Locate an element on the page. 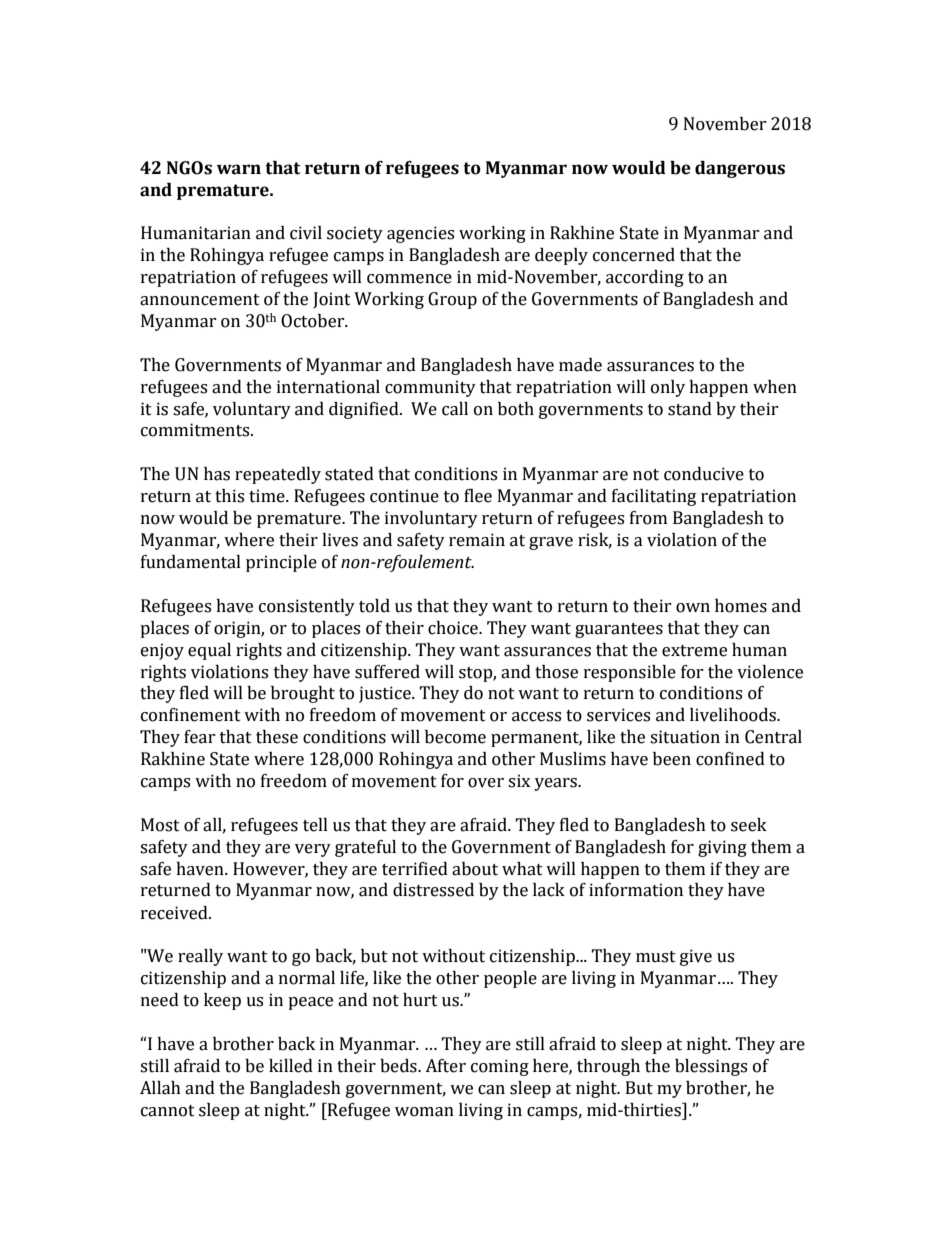  dangerous is located at coordinates (740, 169).
